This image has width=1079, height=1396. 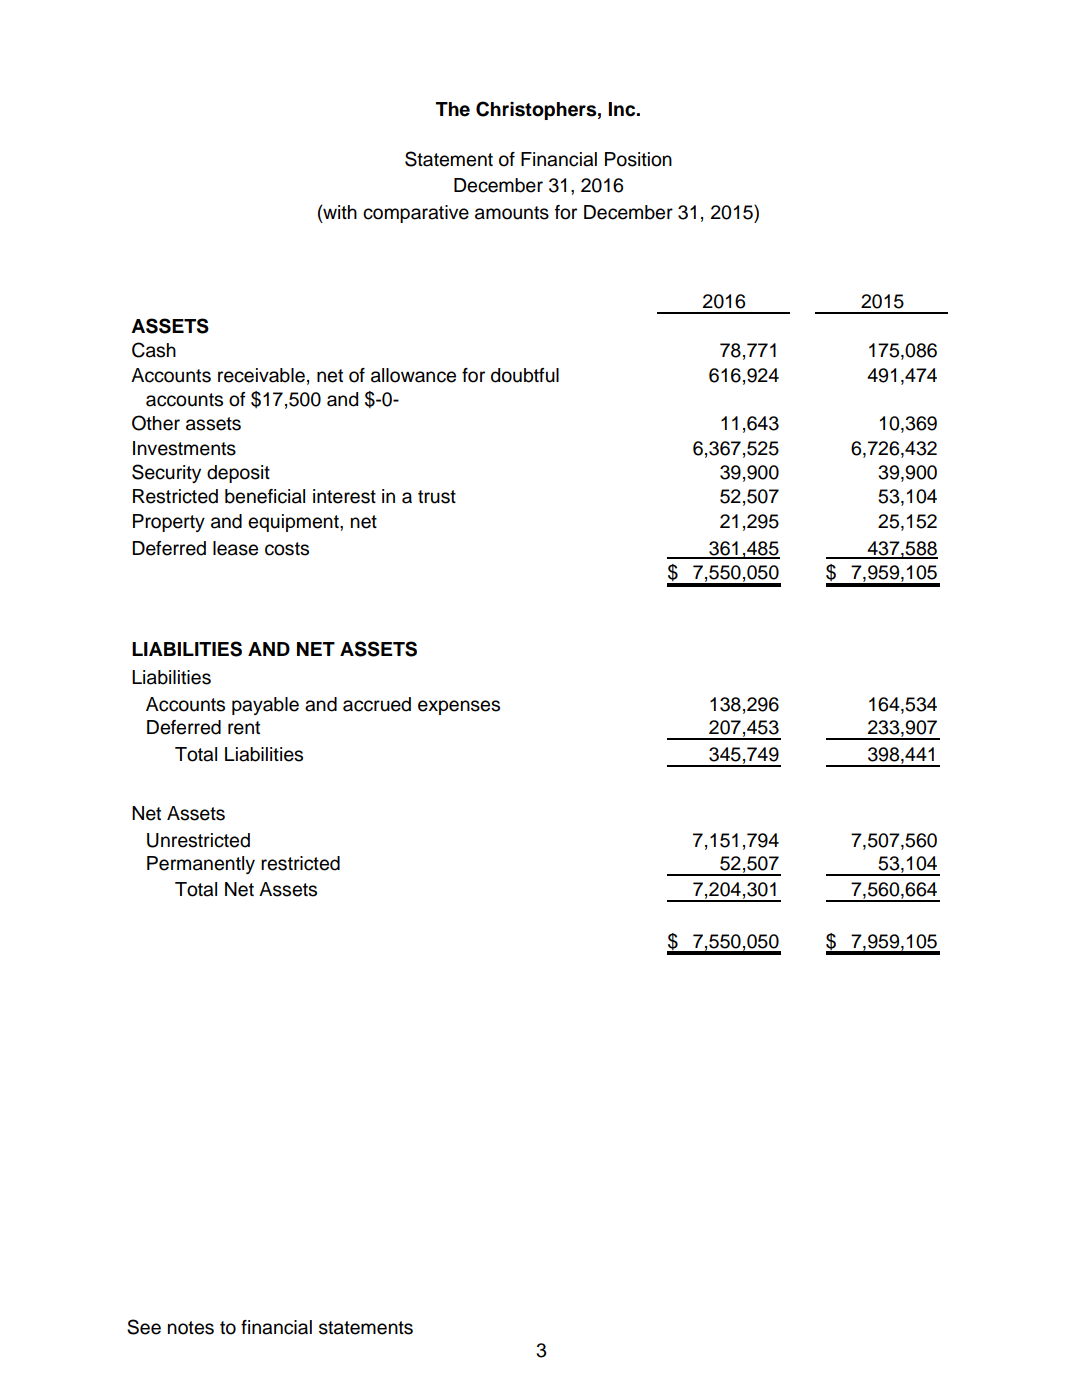 What do you see at coordinates (459, 707) in the image?
I see `expenses` at bounding box center [459, 707].
